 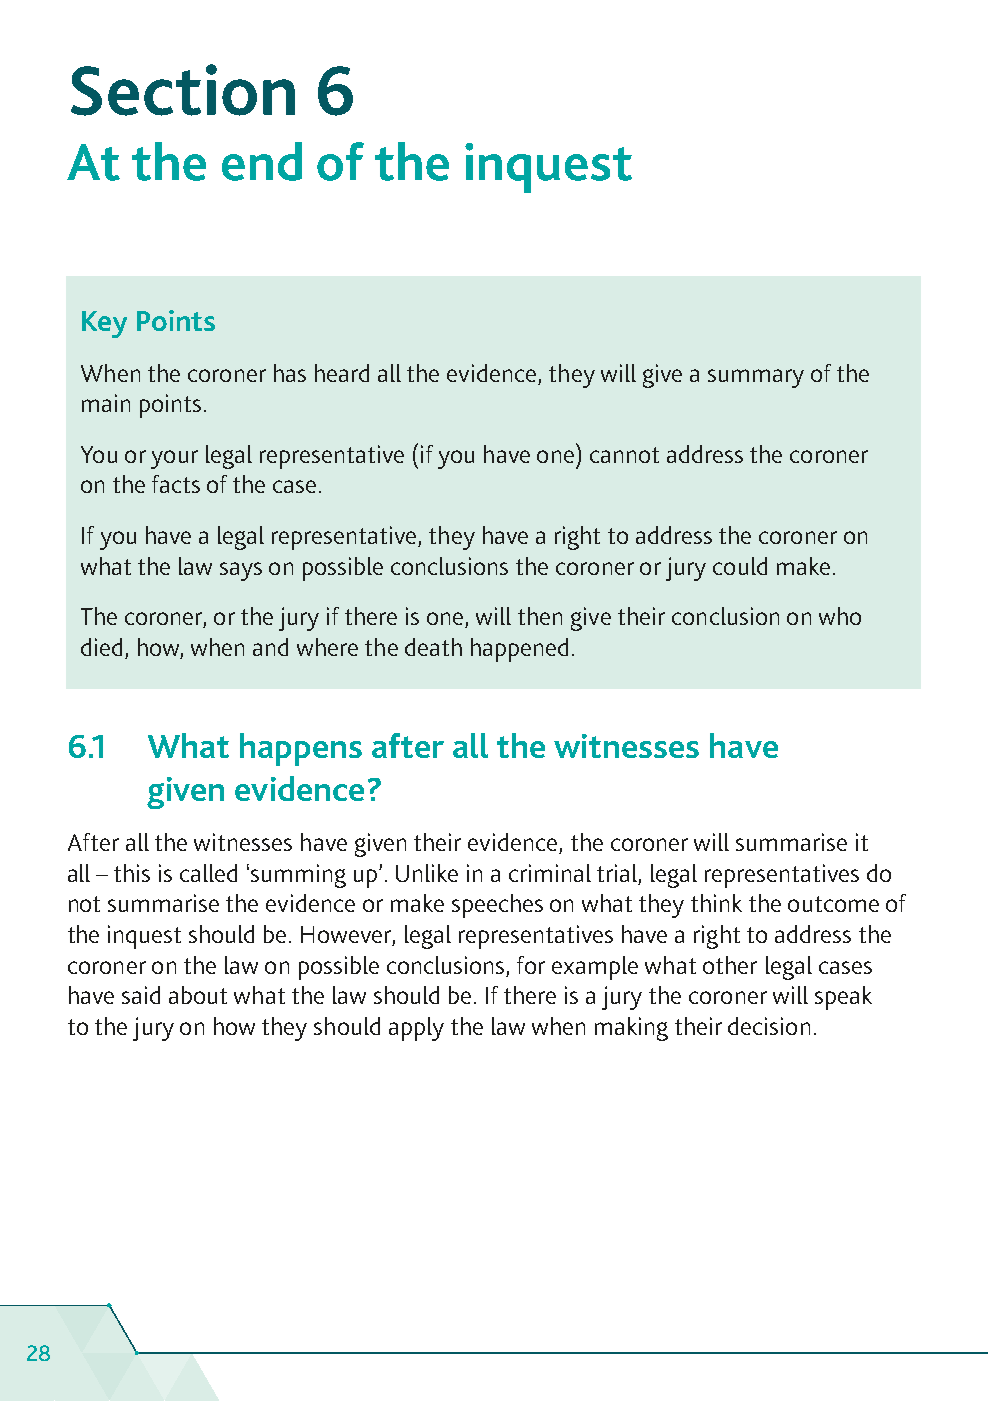 I want to click on Unlike, so click(x=427, y=873).
